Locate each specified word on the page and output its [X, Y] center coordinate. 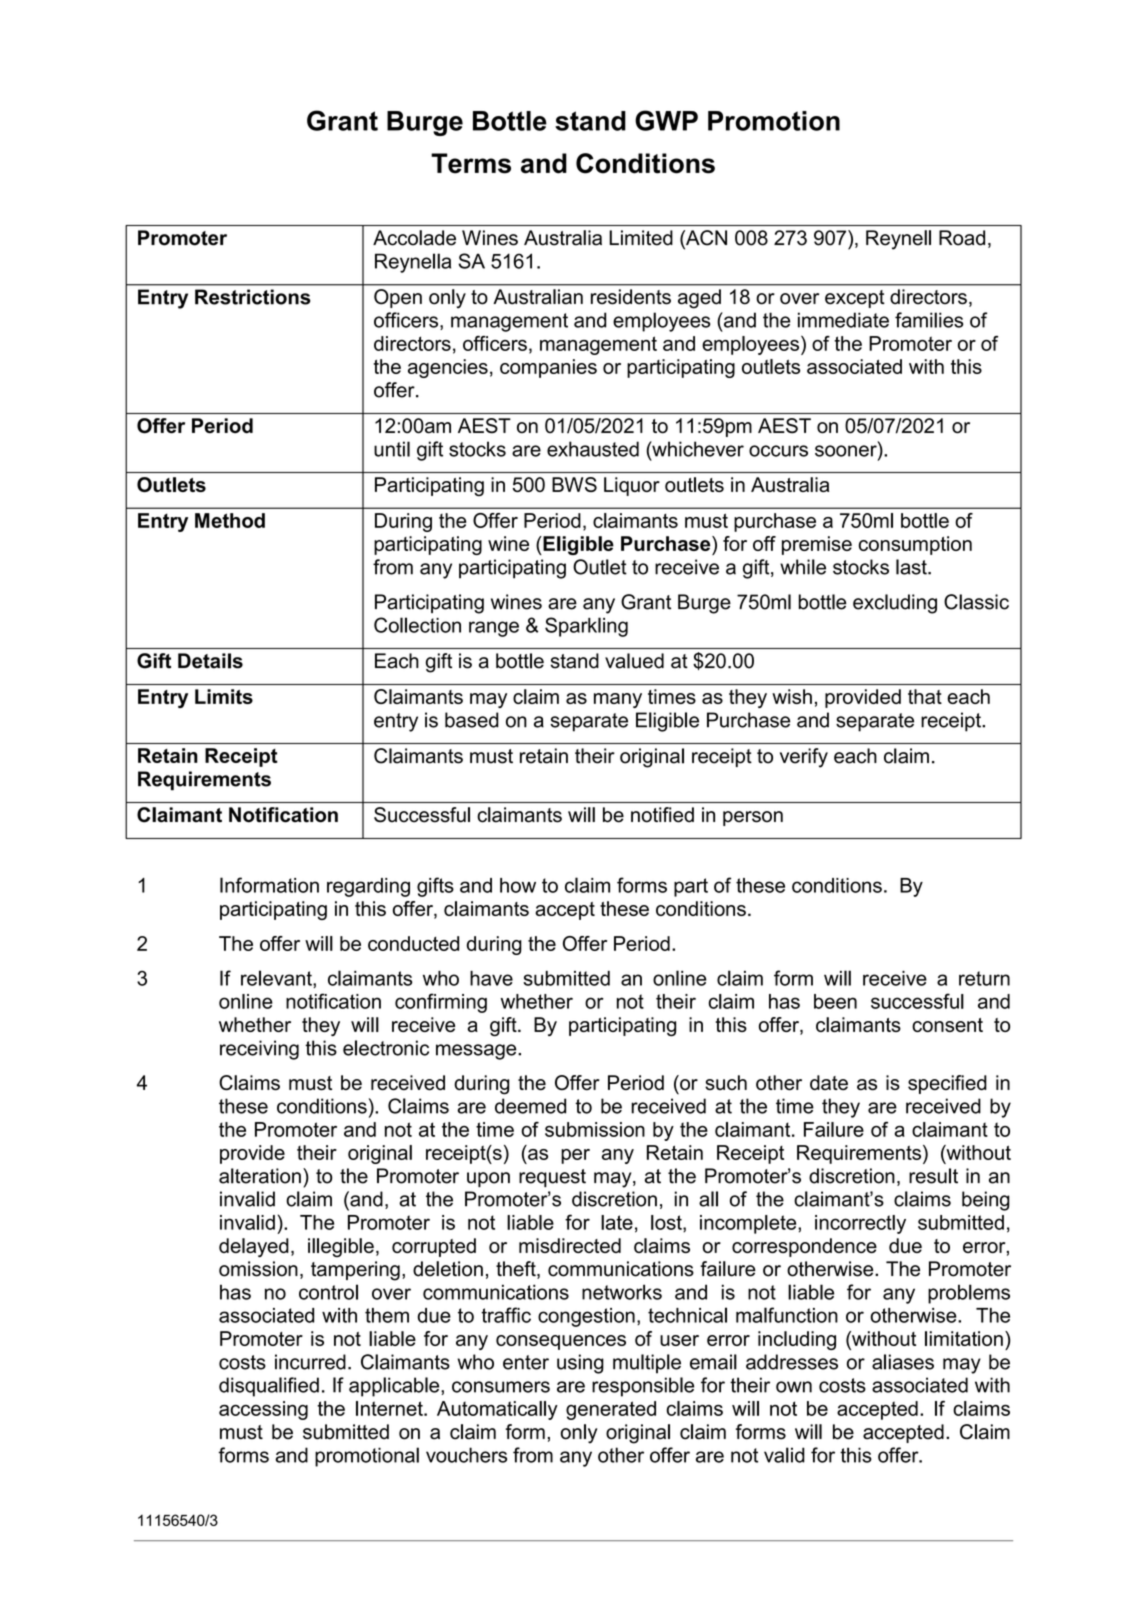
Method [230, 520]
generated [611, 1410]
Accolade [414, 238]
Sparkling [586, 627]
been [835, 1001]
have [491, 978]
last [912, 567]
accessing [263, 1410]
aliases [903, 1362]
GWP [666, 120]
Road [962, 238]
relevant [277, 978]
